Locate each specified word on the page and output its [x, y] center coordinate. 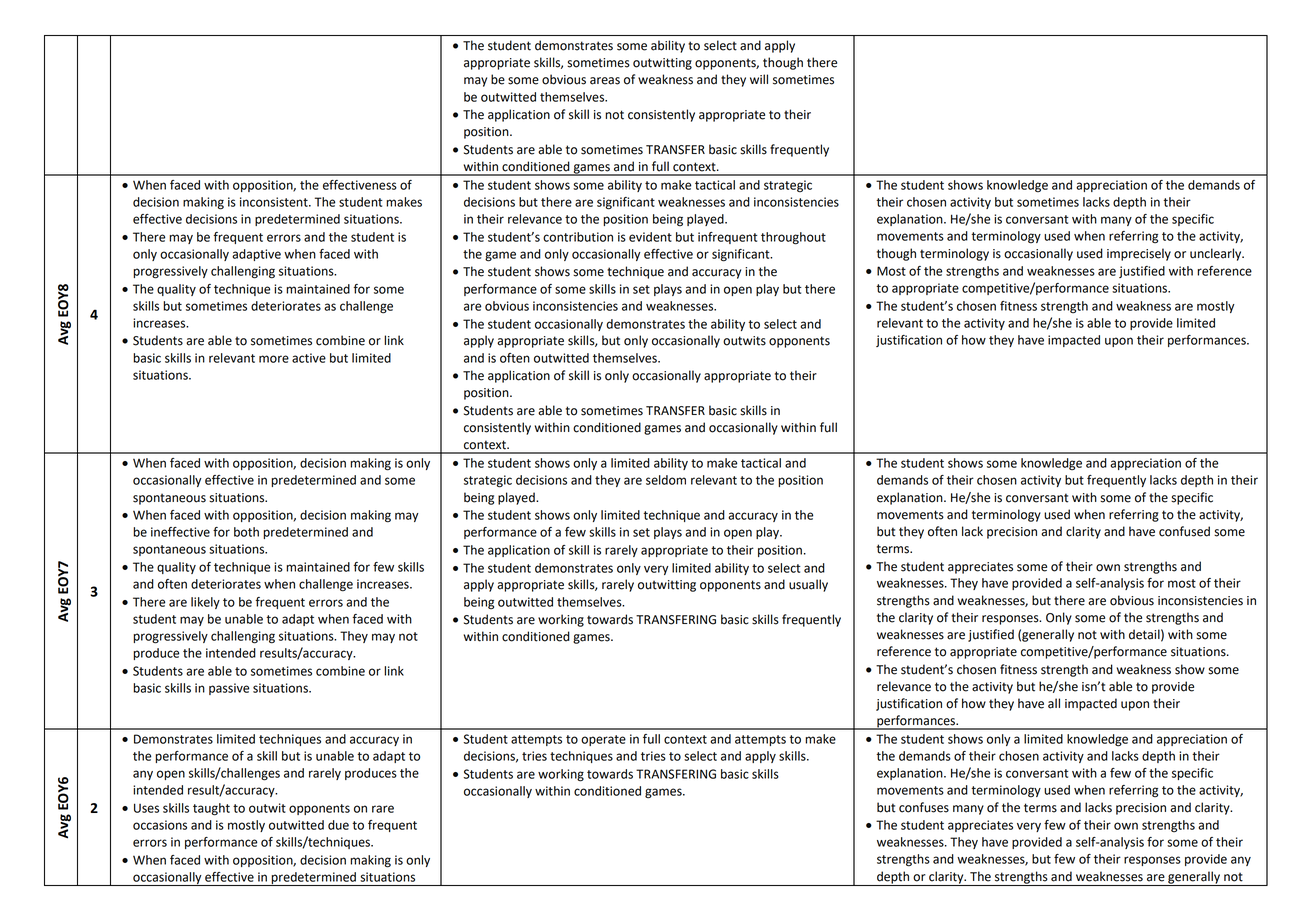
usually [808, 585]
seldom [666, 480]
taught [211, 809]
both [246, 532]
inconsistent [275, 202]
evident [650, 237]
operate [603, 740]
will [759, 79]
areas [605, 81]
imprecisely [1139, 254]
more [274, 359]
